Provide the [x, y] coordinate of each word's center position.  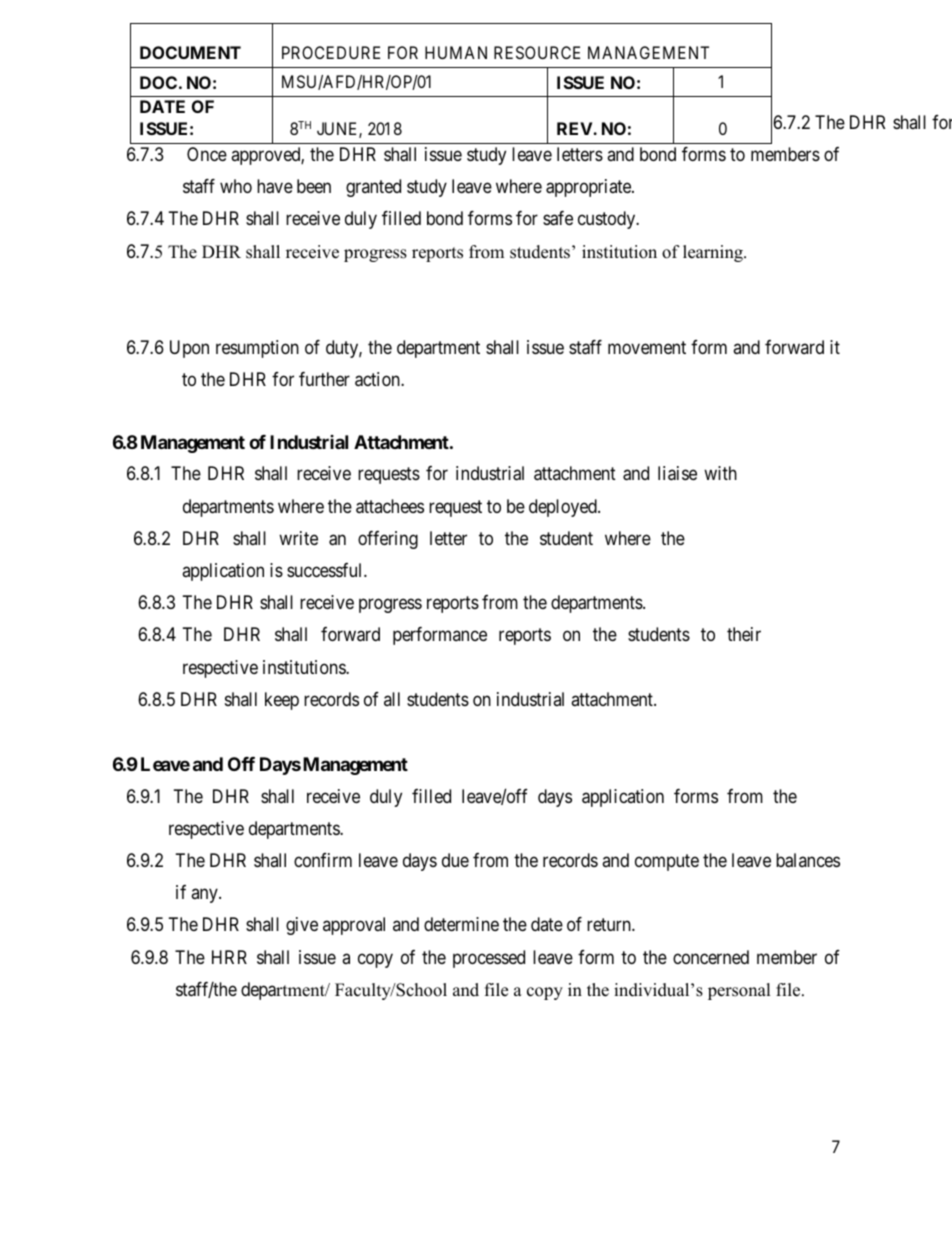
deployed [564, 508]
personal [739, 991]
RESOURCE [537, 52]
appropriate [589, 188]
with [720, 473]
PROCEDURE [331, 52]
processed [489, 959]
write [298, 538]
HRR [229, 957]
